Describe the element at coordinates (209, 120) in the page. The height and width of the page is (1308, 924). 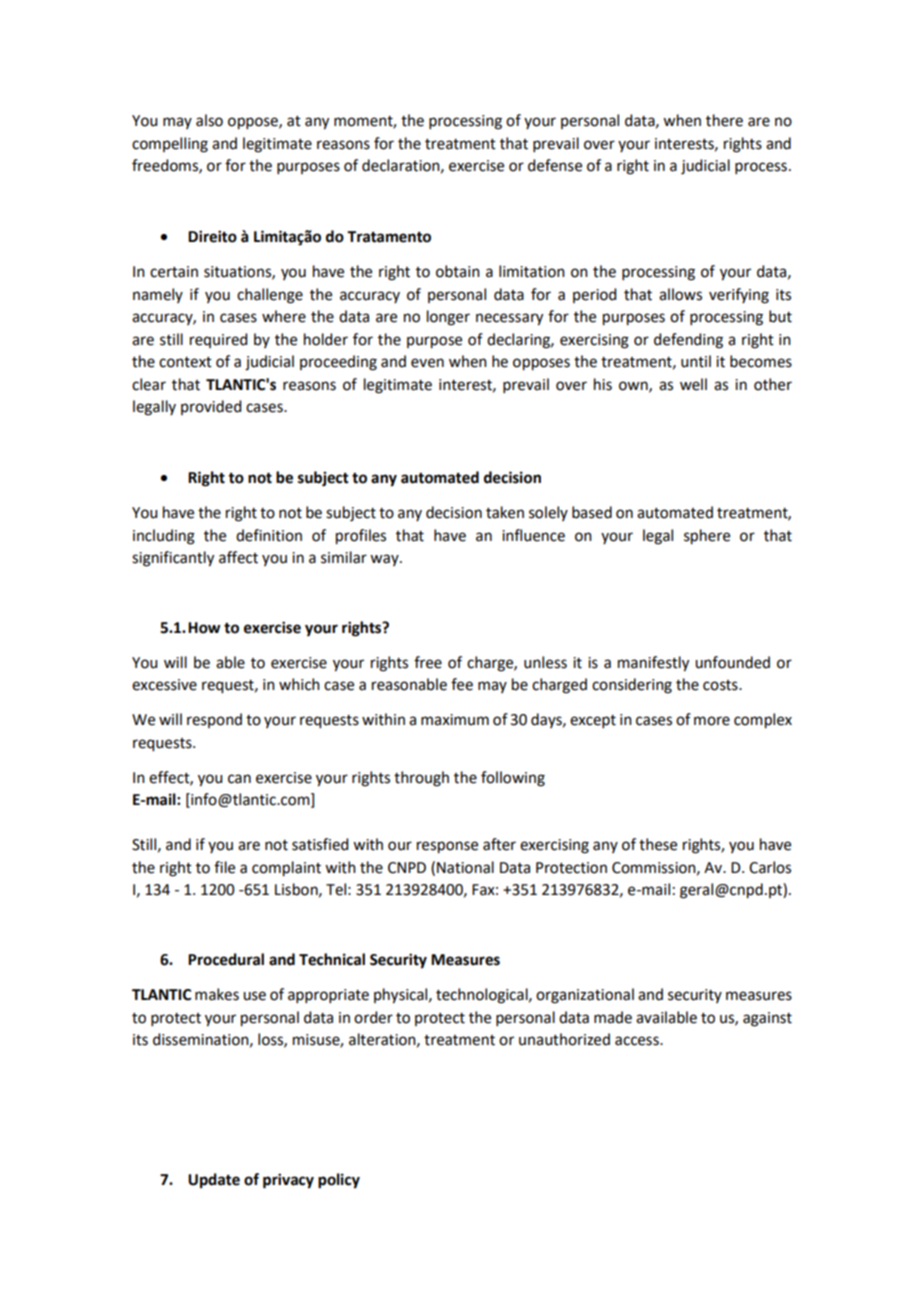
I see `also` at that location.
